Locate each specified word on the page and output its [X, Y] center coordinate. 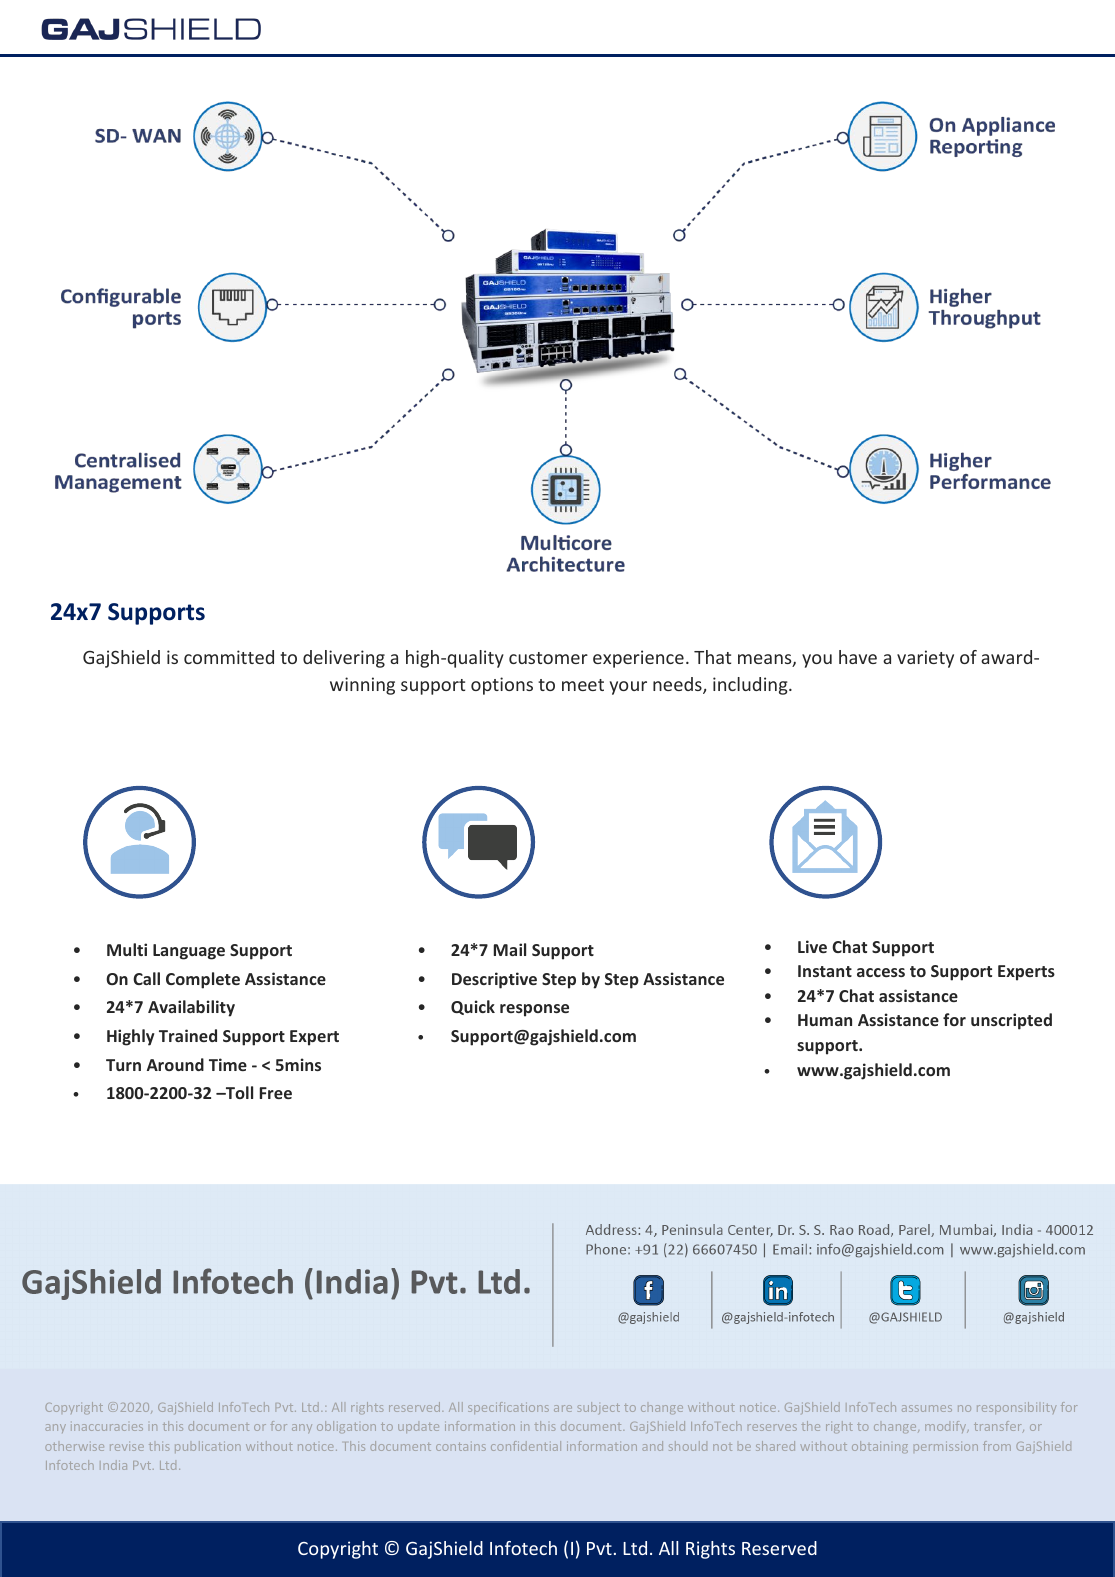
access [881, 972]
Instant [825, 971]
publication [208, 1447]
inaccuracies [107, 1427]
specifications [508, 1408]
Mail [510, 949]
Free [276, 1093]
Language [189, 952]
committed [229, 657]
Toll [238, 1092]
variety [925, 659]
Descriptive [494, 980]
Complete [203, 980]
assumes [927, 1408]
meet [583, 685]
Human [825, 1020]
